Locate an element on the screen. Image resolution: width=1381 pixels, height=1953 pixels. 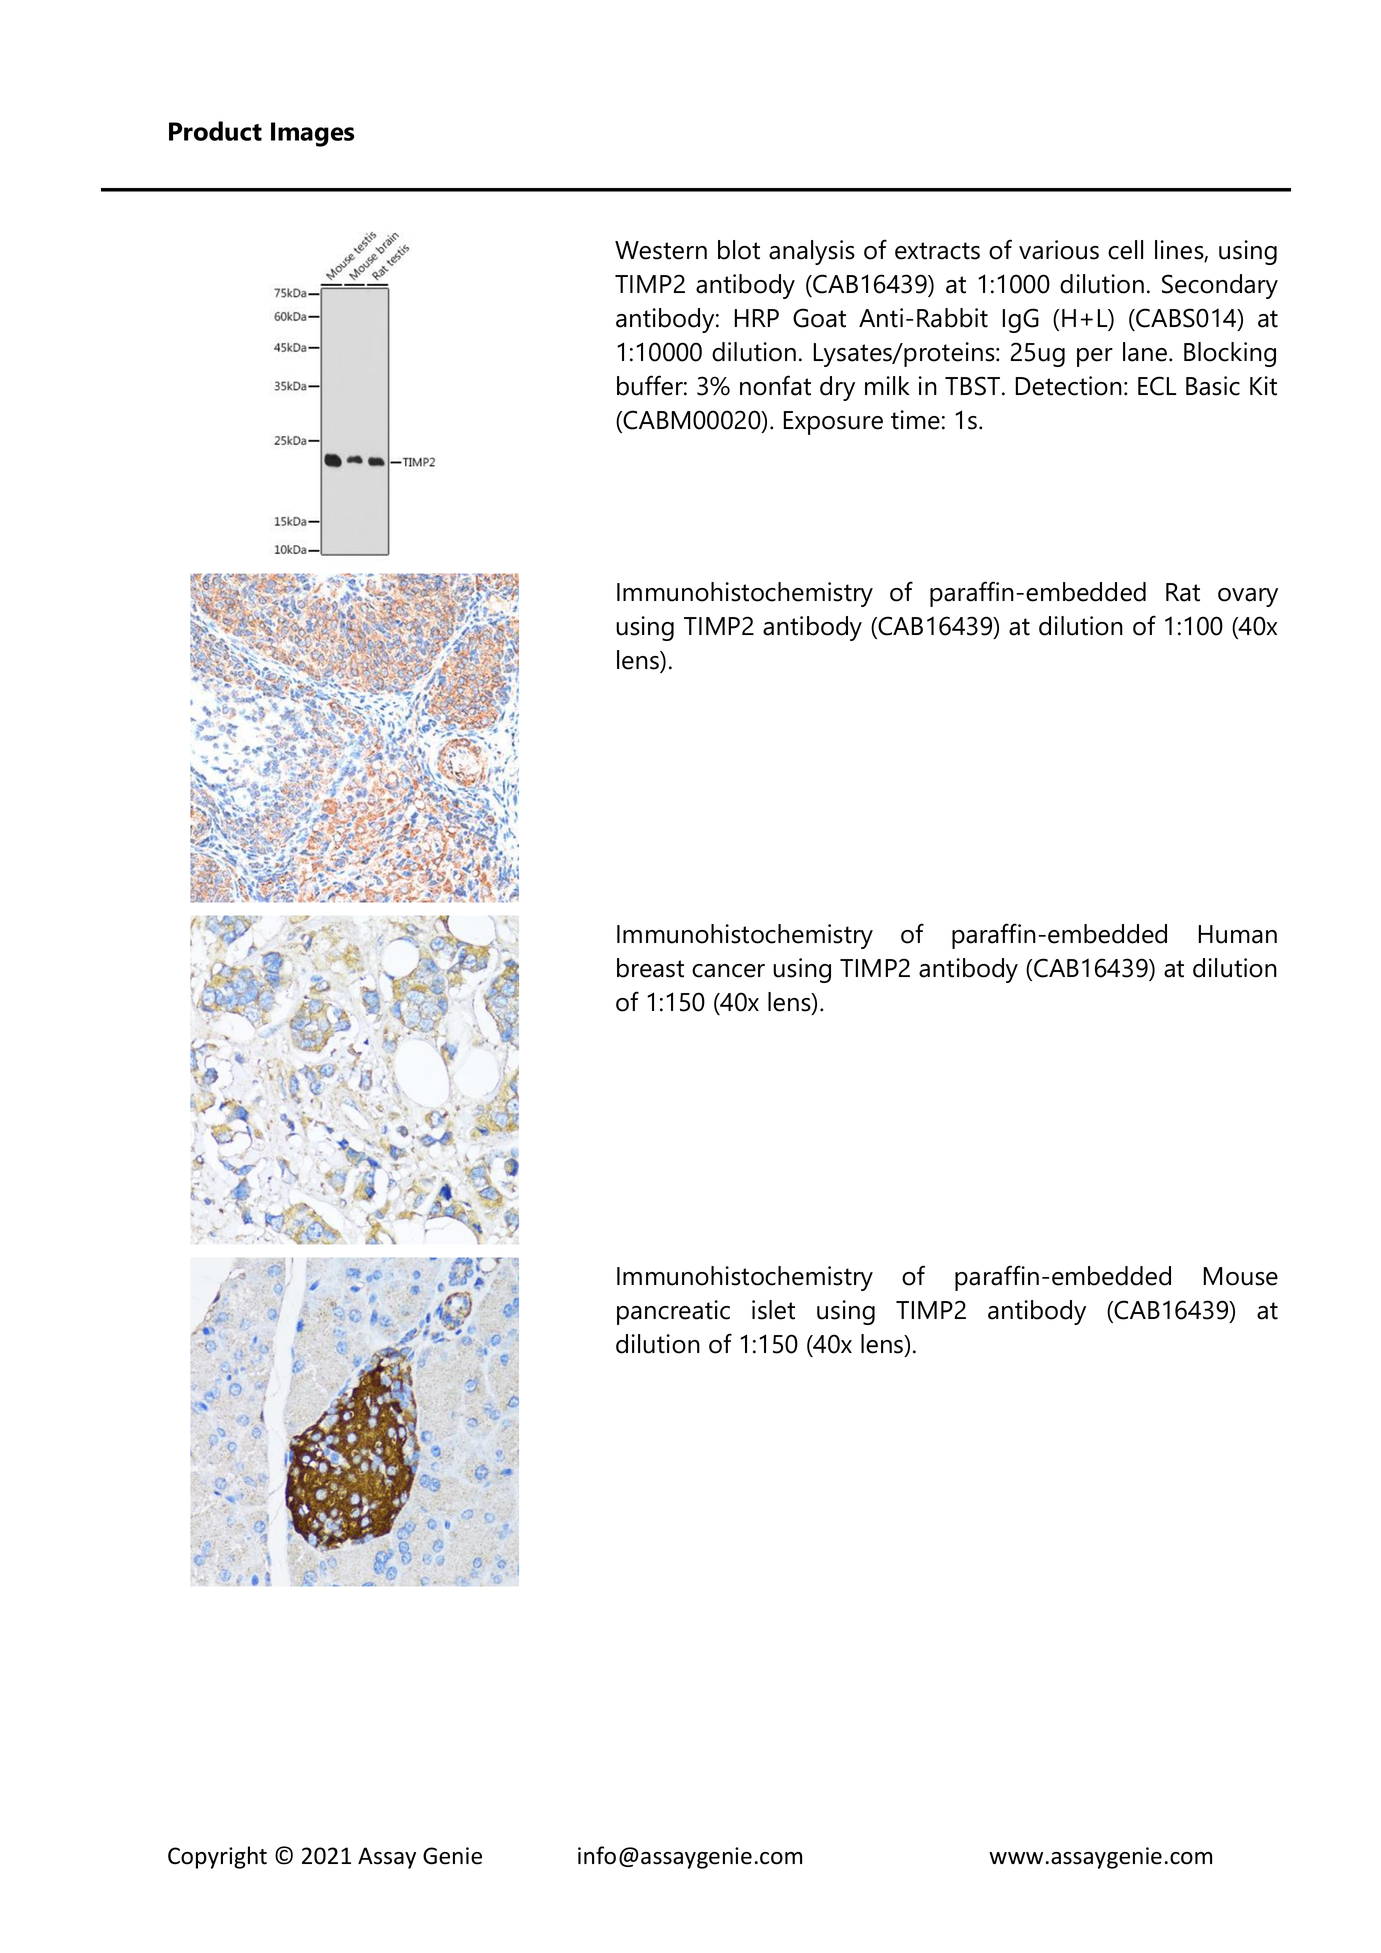
Mouse is located at coordinates (1240, 1276).
